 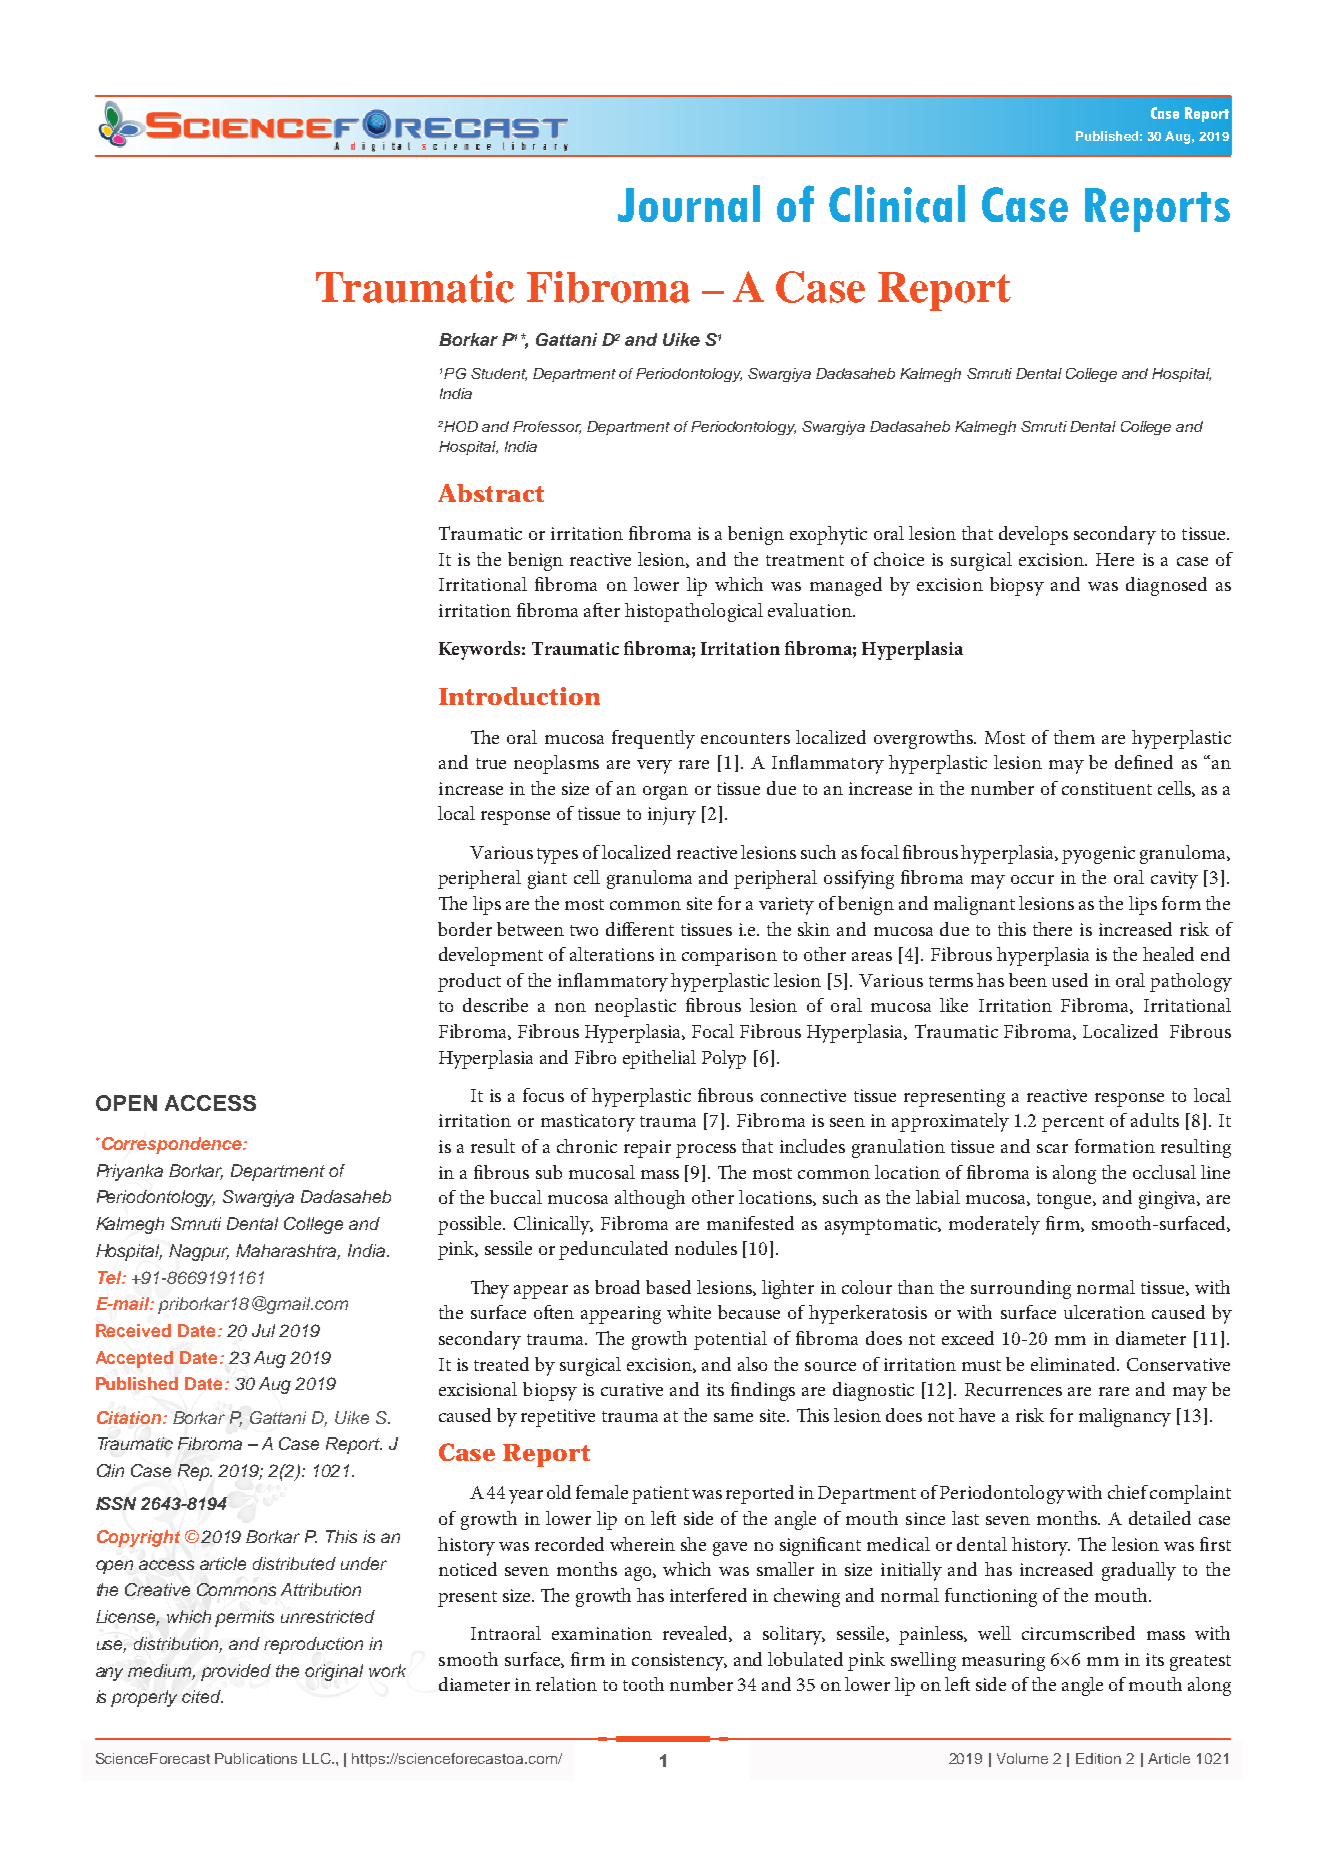 I want to click on Edition, so click(x=1098, y=1758).
